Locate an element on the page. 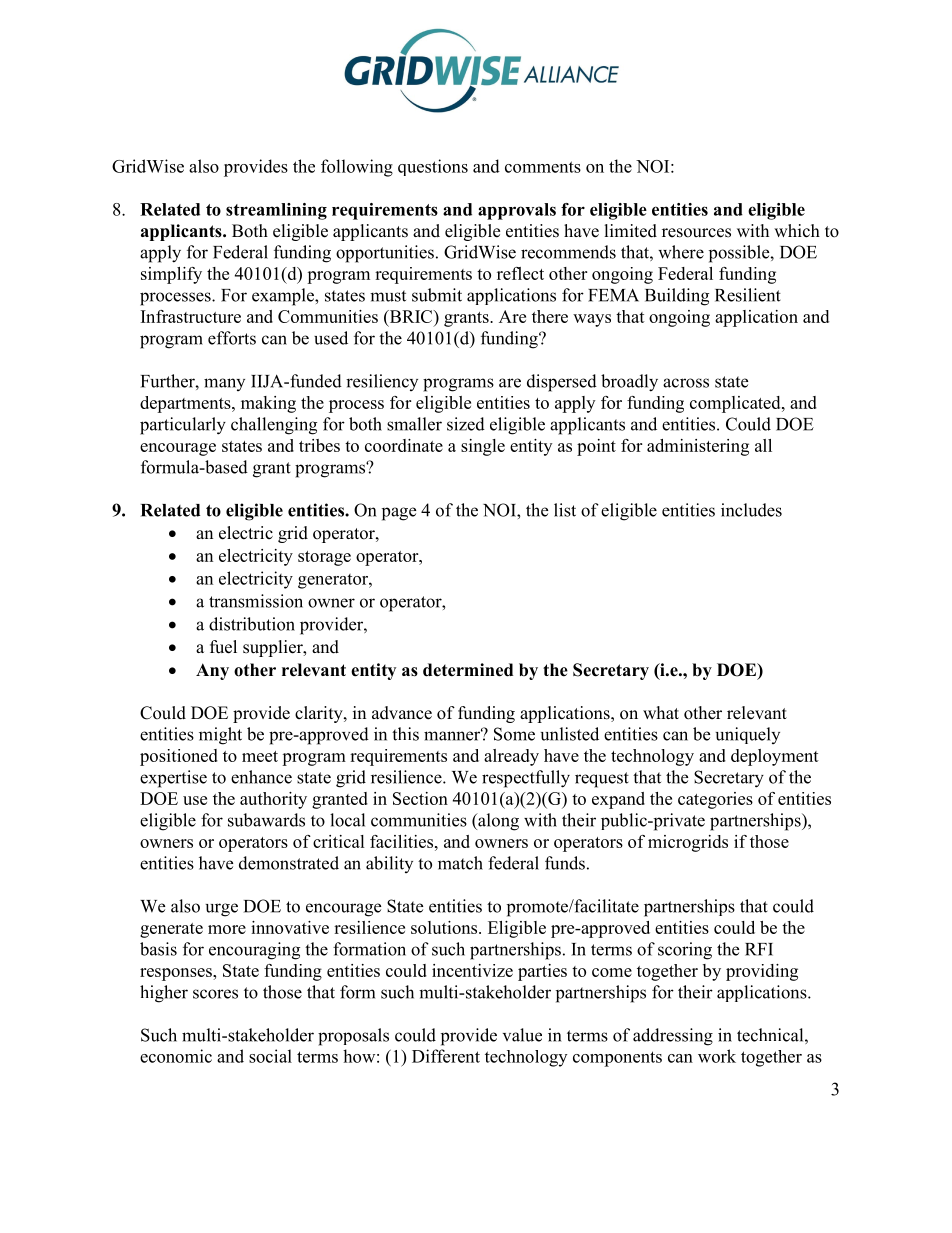  work is located at coordinates (717, 1056).
